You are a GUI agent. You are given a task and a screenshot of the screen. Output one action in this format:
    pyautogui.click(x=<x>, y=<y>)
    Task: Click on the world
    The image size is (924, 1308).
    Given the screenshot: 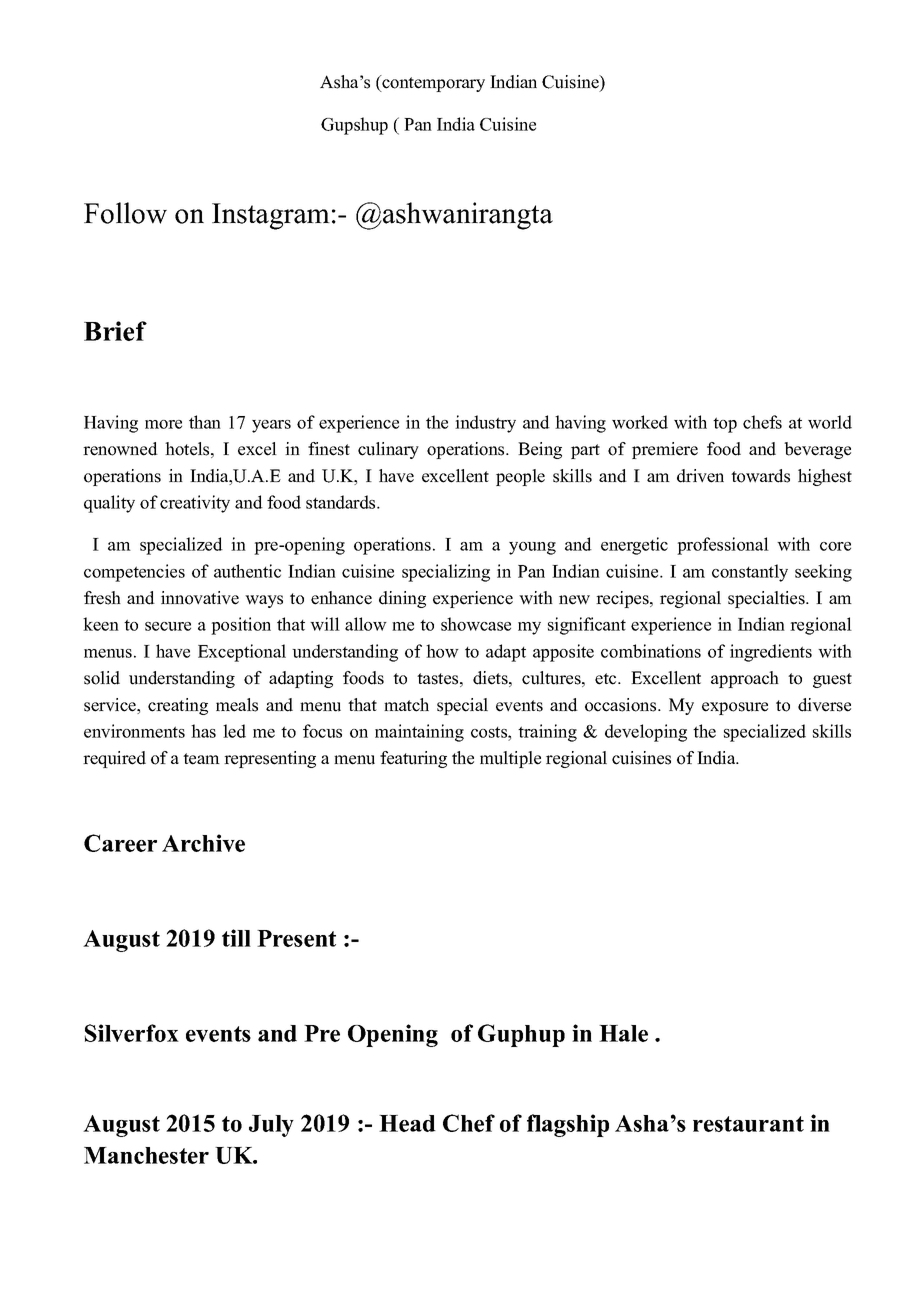 What is the action you would take?
    pyautogui.click(x=830, y=422)
